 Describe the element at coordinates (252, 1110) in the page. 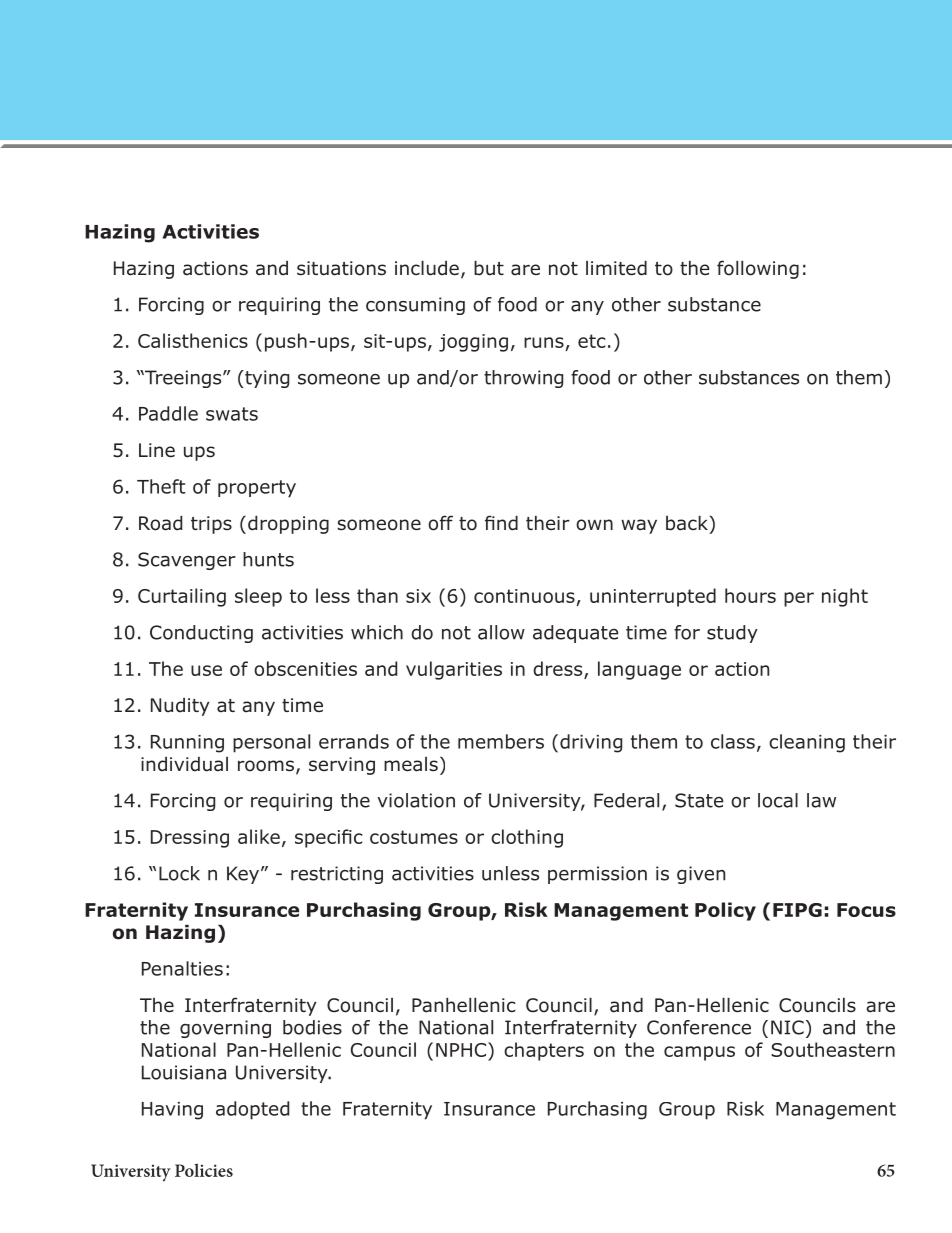

I see `adopted` at that location.
